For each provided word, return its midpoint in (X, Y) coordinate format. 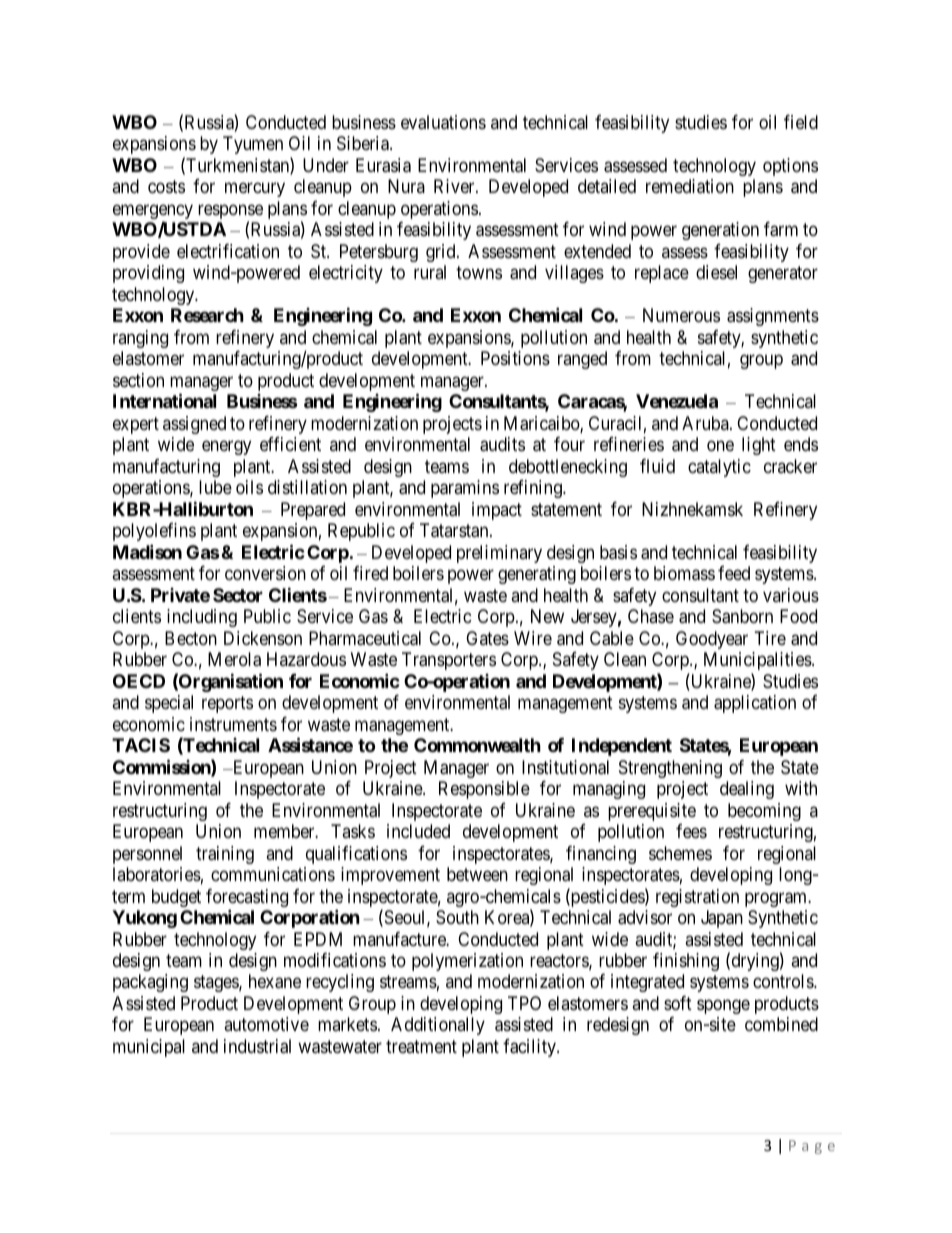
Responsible (484, 790)
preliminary (499, 554)
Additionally (438, 1026)
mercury (255, 190)
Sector (238, 595)
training (225, 855)
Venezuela (677, 401)
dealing (747, 790)
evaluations (443, 122)
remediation (690, 186)
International (164, 400)
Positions (515, 358)
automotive (266, 1024)
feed (734, 573)
